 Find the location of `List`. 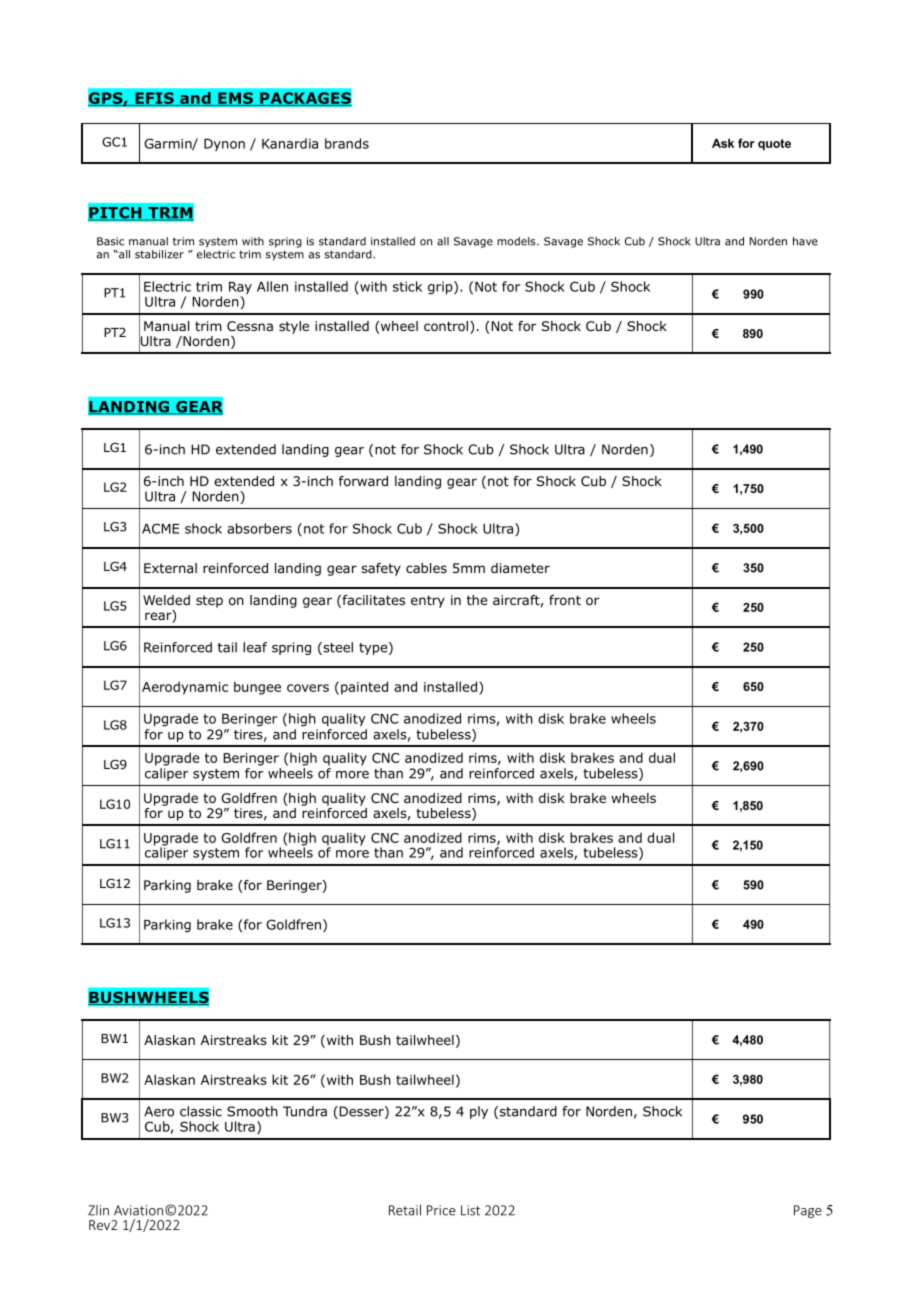

List is located at coordinates (470, 1210).
